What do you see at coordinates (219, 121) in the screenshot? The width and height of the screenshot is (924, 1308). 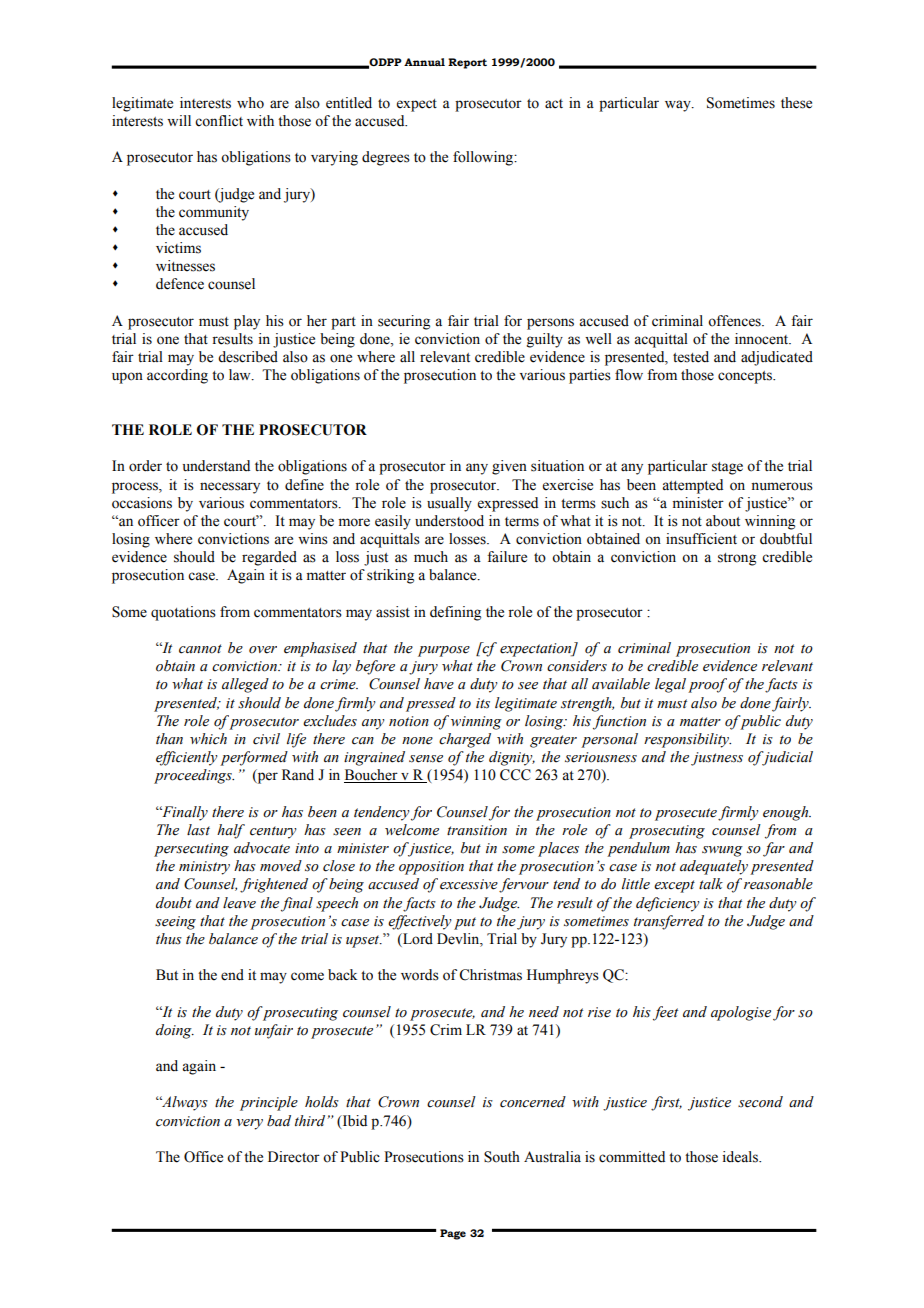 I see `conflict` at bounding box center [219, 121].
